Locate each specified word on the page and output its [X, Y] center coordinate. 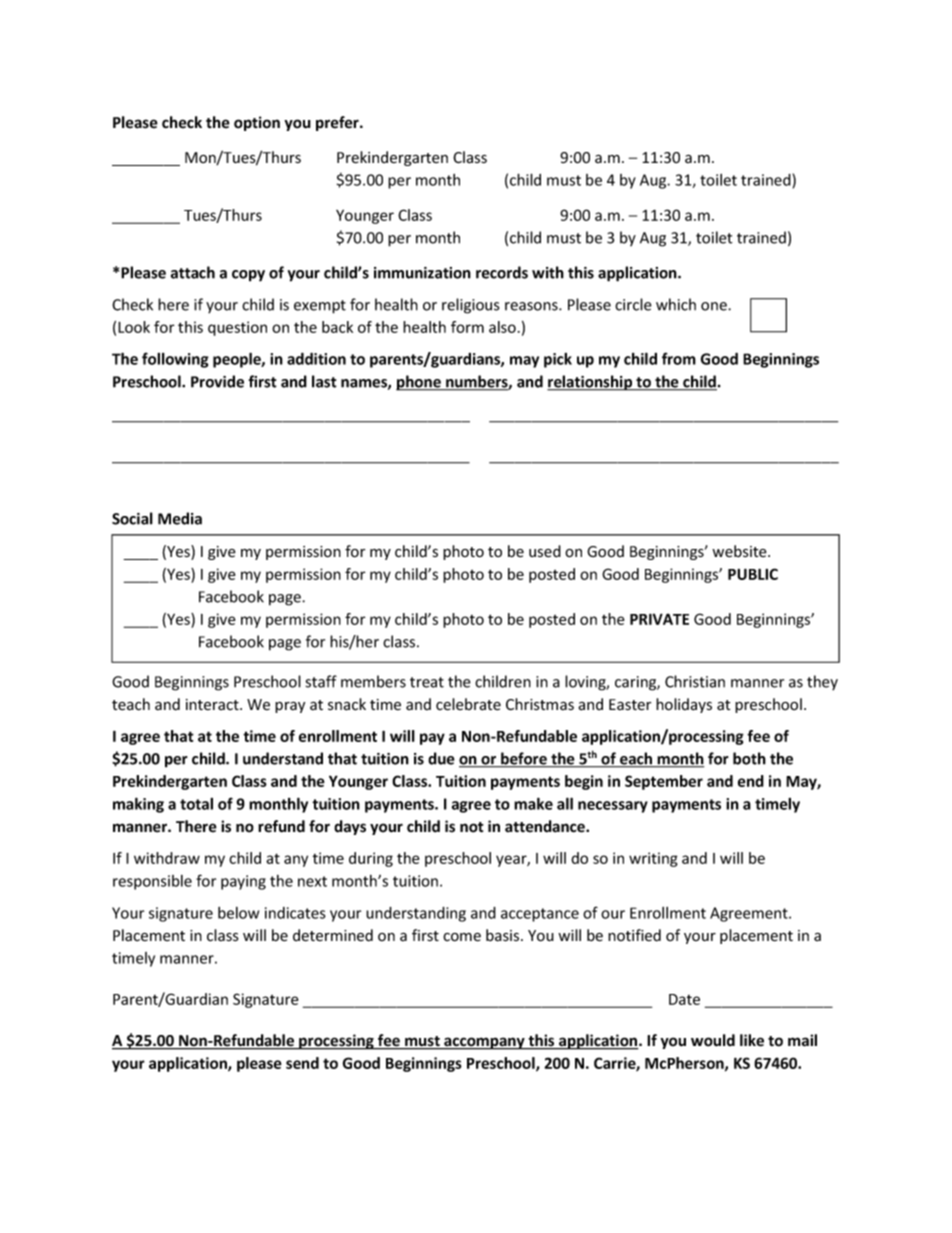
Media [180, 518]
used [545, 551]
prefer [338, 123]
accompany [484, 1043]
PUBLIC [753, 574]
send [302, 1063]
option [257, 123]
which [676, 304]
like [752, 1040]
